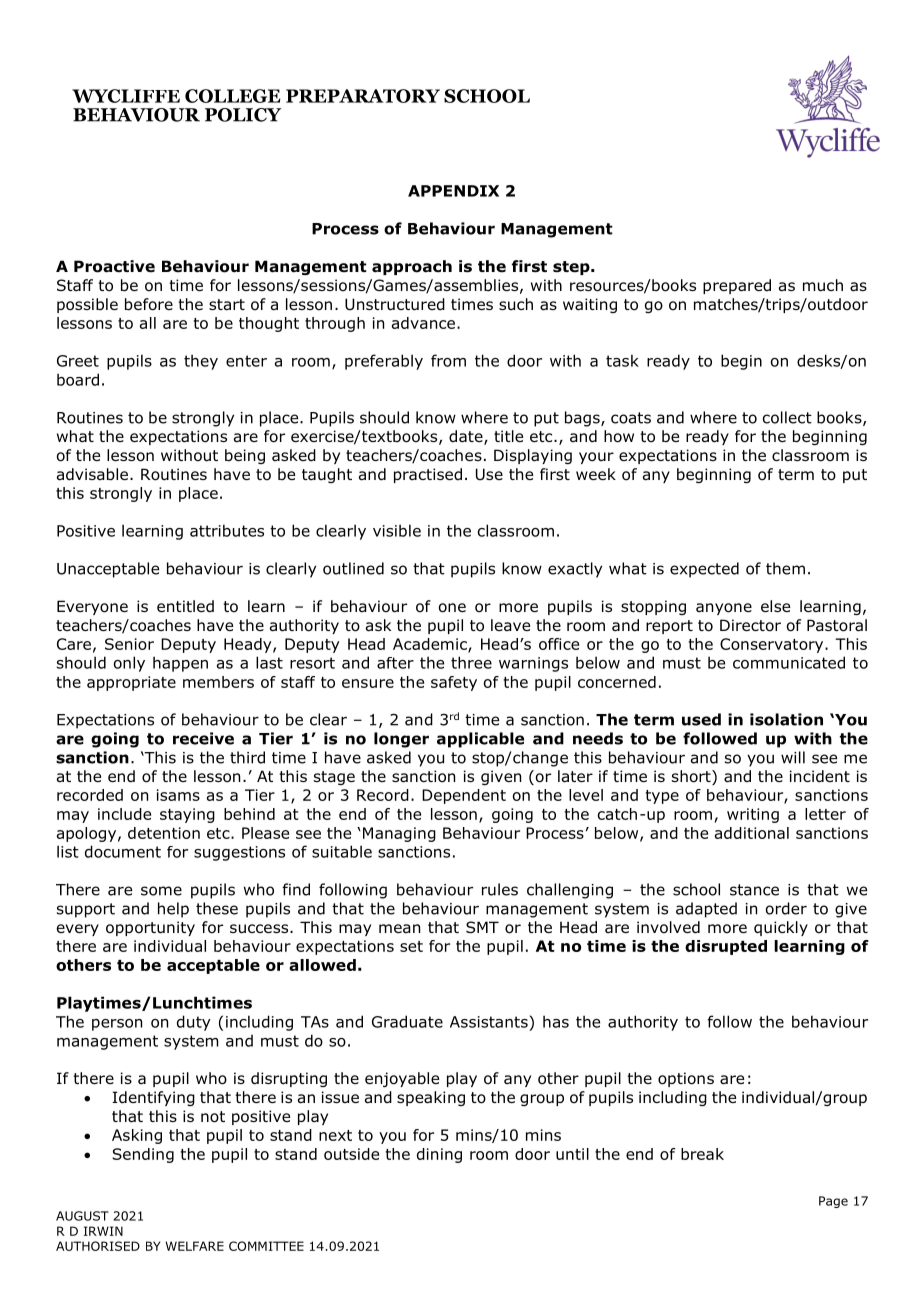 The width and height of the screenshot is (924, 1308). What do you see at coordinates (752, 833) in the screenshot?
I see `additional` at bounding box center [752, 833].
